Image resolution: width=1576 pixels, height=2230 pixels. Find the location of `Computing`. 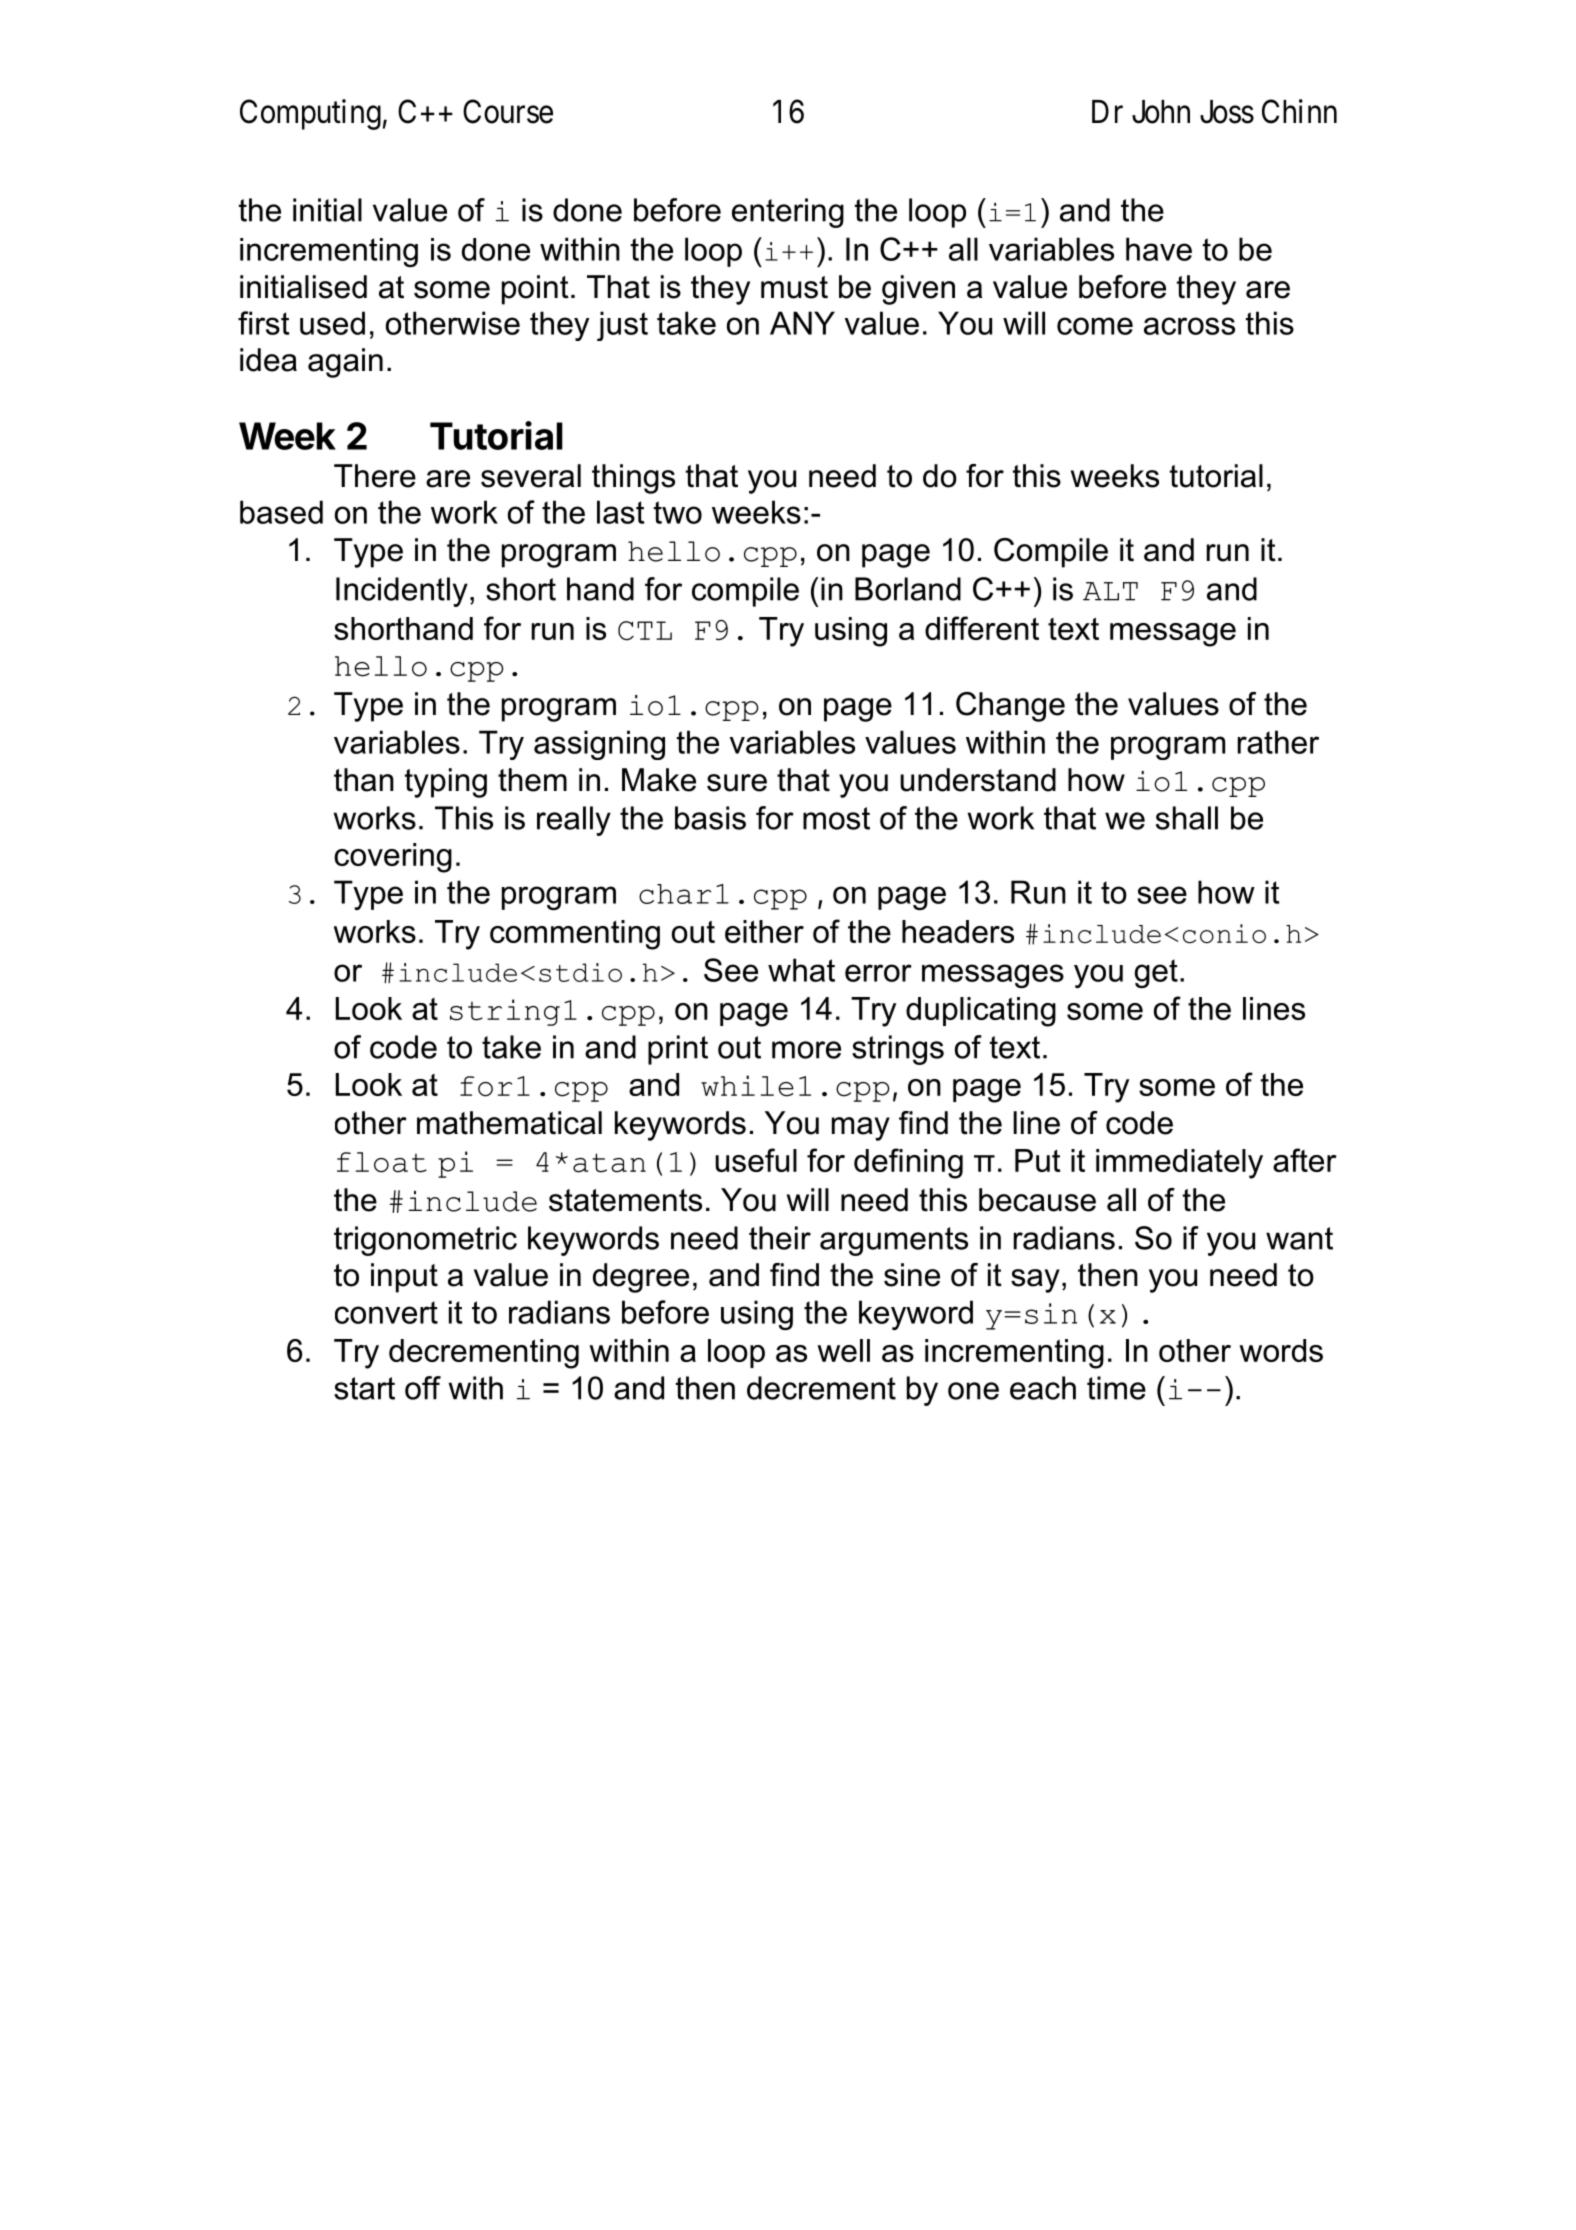

Computing is located at coordinates (310, 114).
